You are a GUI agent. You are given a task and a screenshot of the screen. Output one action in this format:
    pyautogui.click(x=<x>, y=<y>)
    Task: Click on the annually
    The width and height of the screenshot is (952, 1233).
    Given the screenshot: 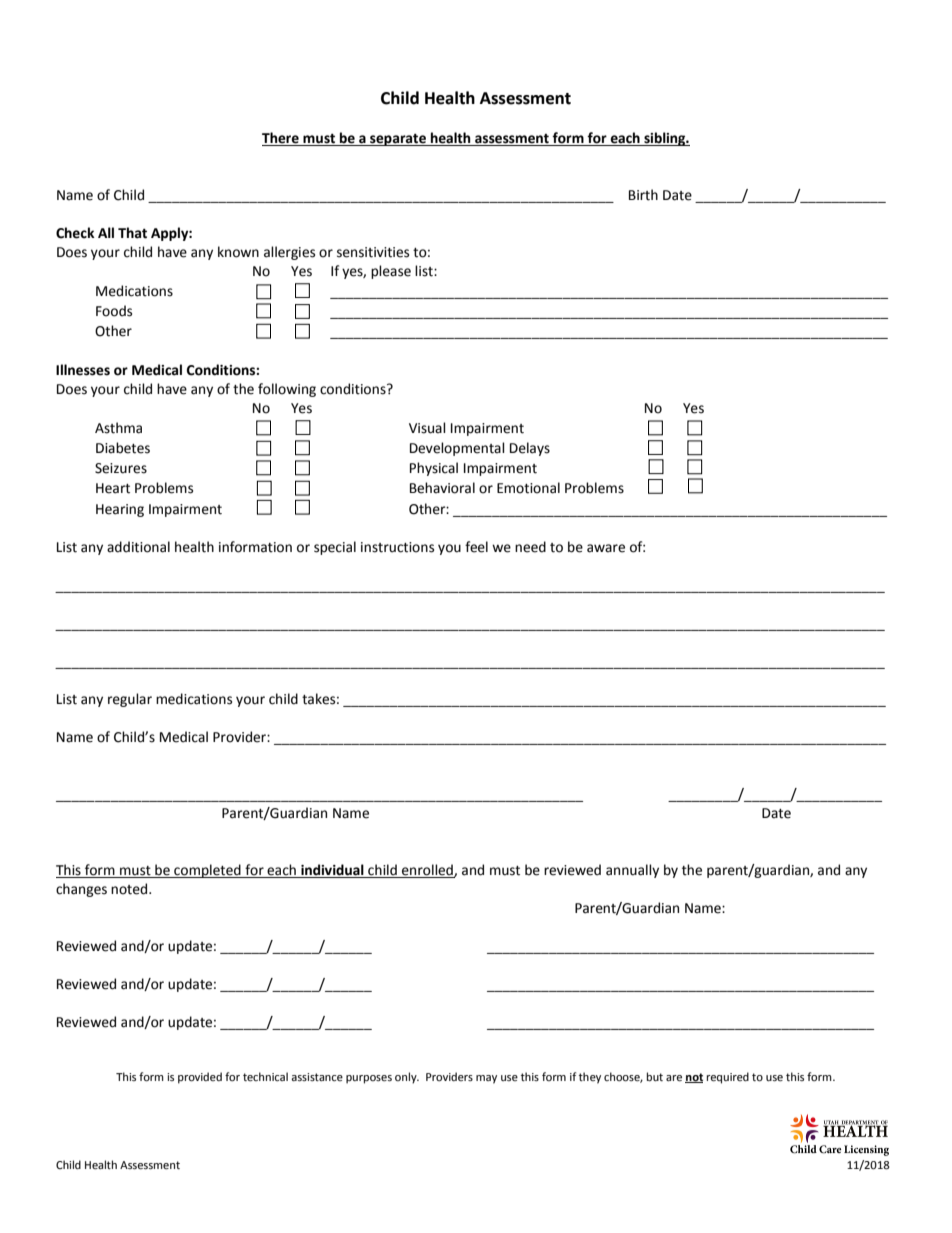 What is the action you would take?
    pyautogui.click(x=632, y=871)
